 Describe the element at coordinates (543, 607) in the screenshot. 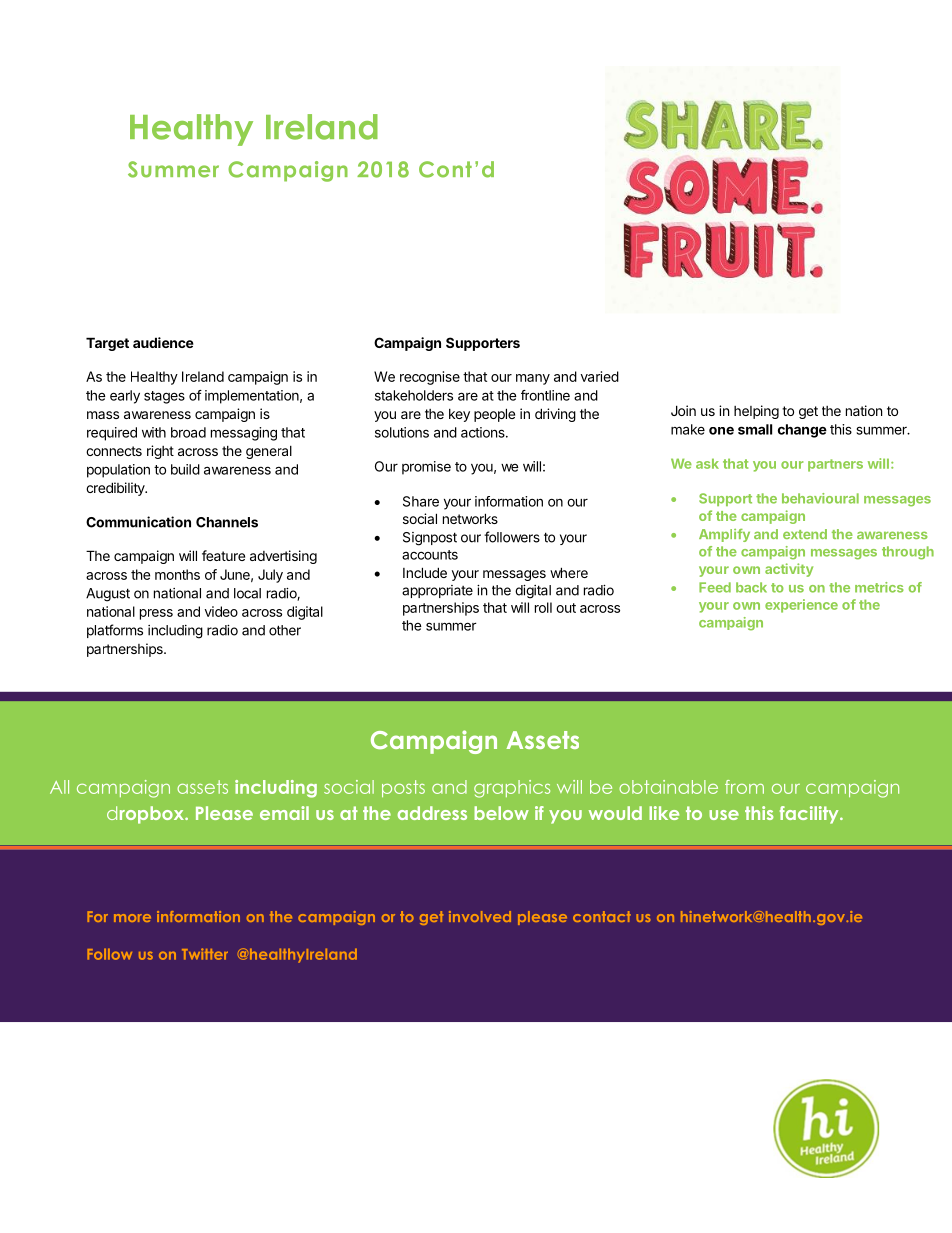

I see `roll` at that location.
